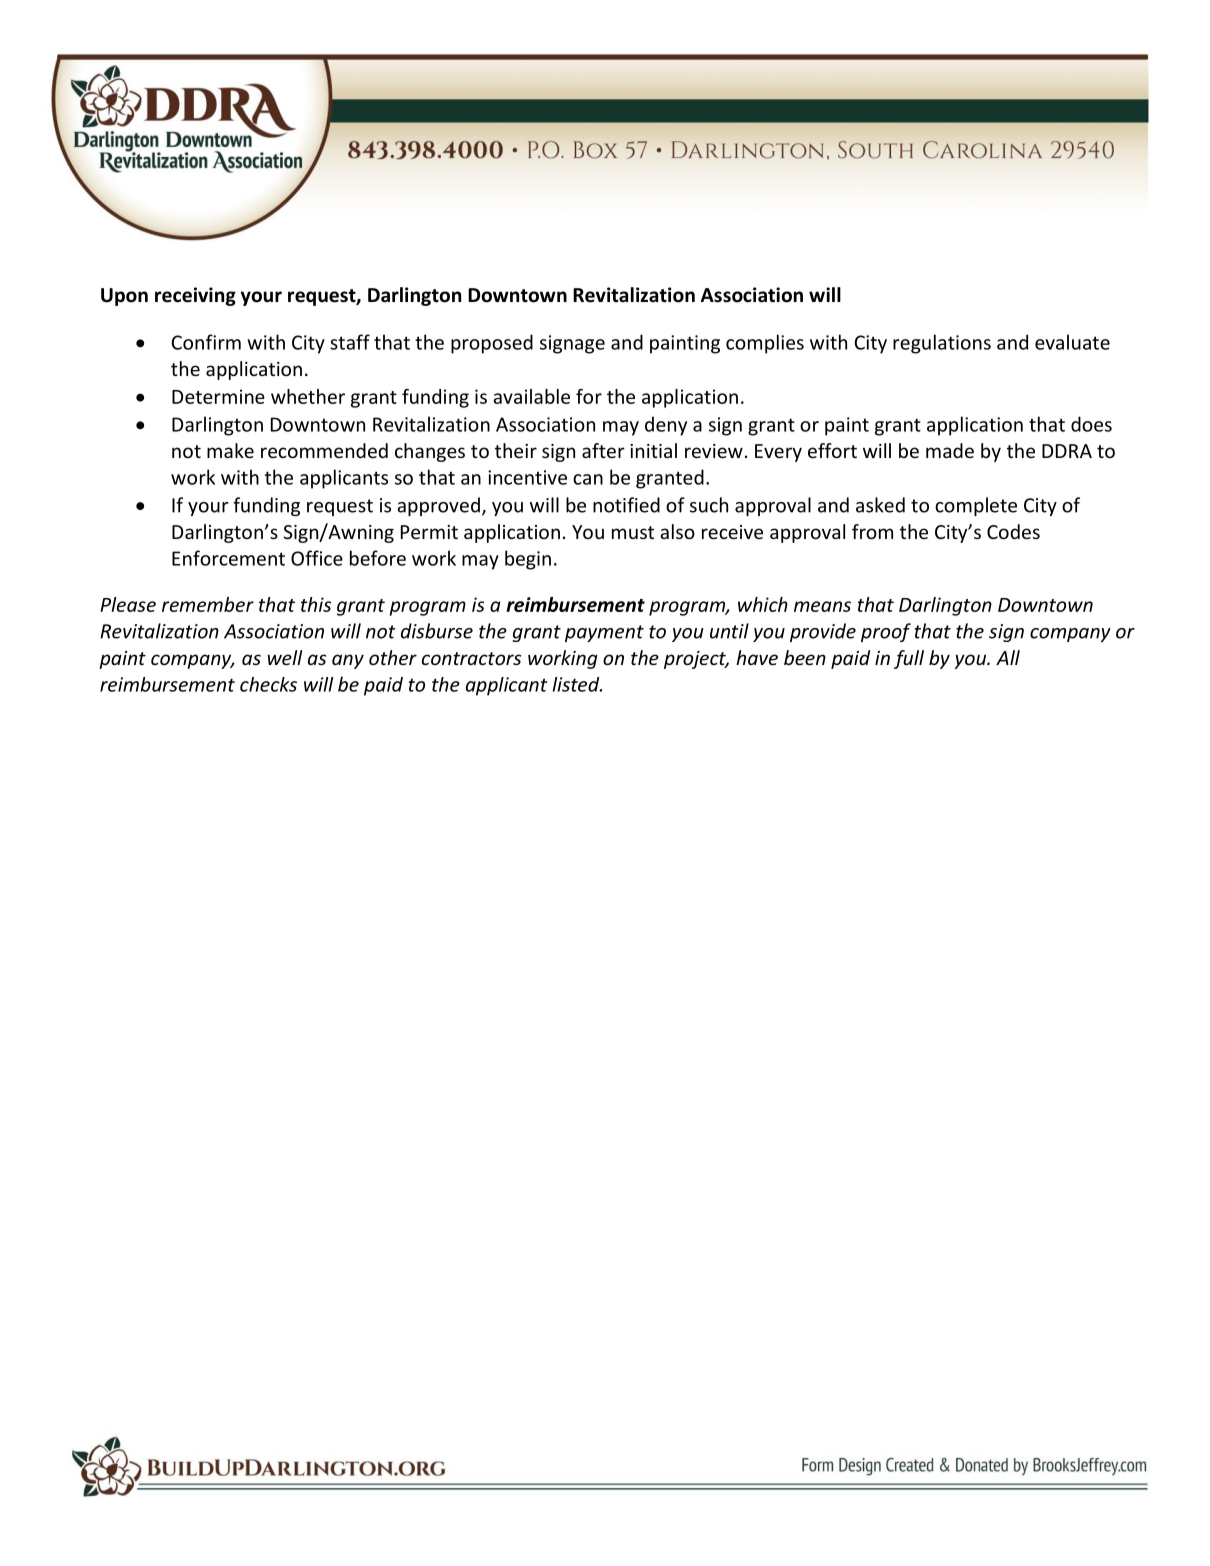  What do you see at coordinates (195, 296) in the document?
I see `receiving` at bounding box center [195, 296].
